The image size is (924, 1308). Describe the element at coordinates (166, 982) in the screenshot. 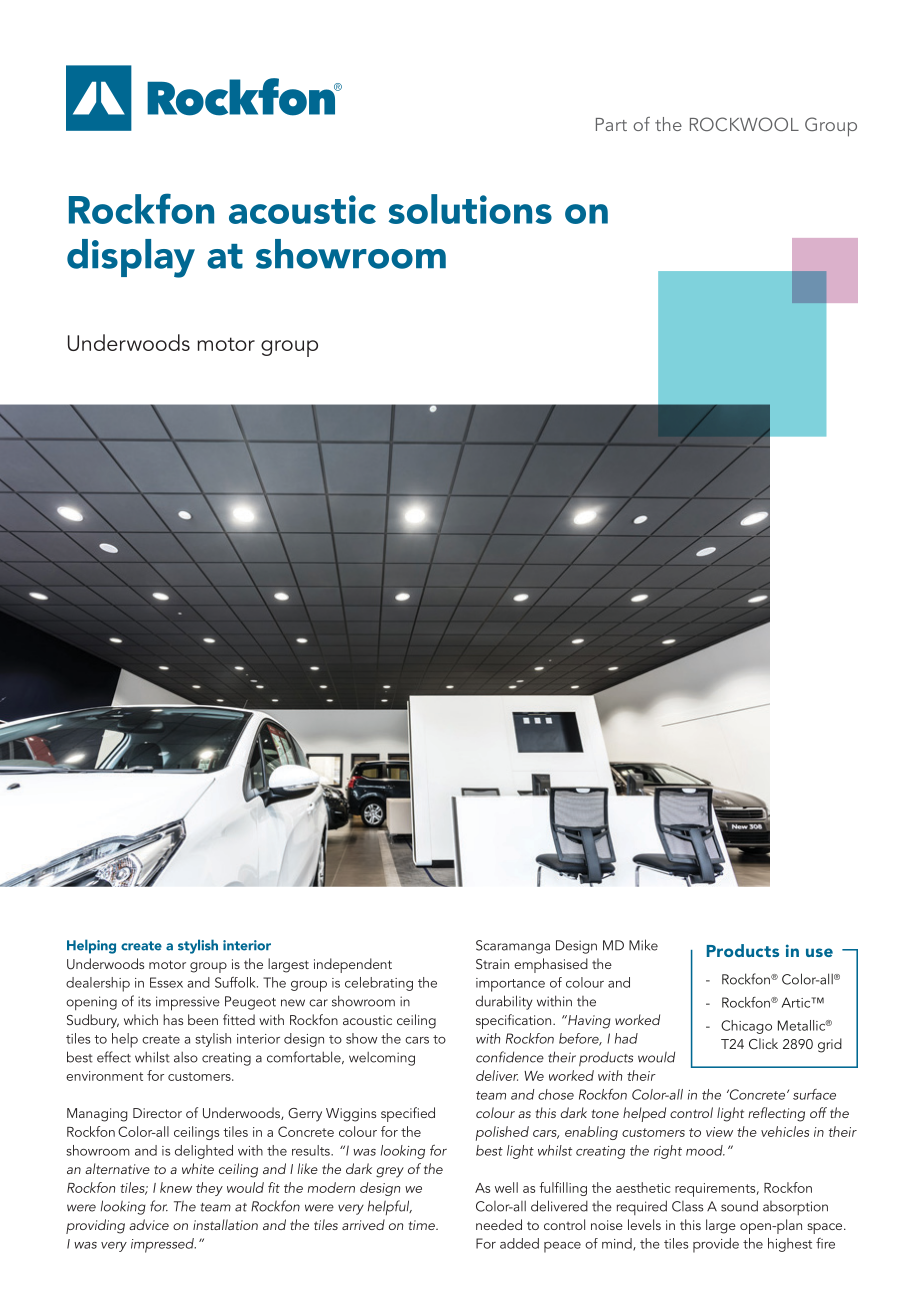

I see `Essex` at that location.
